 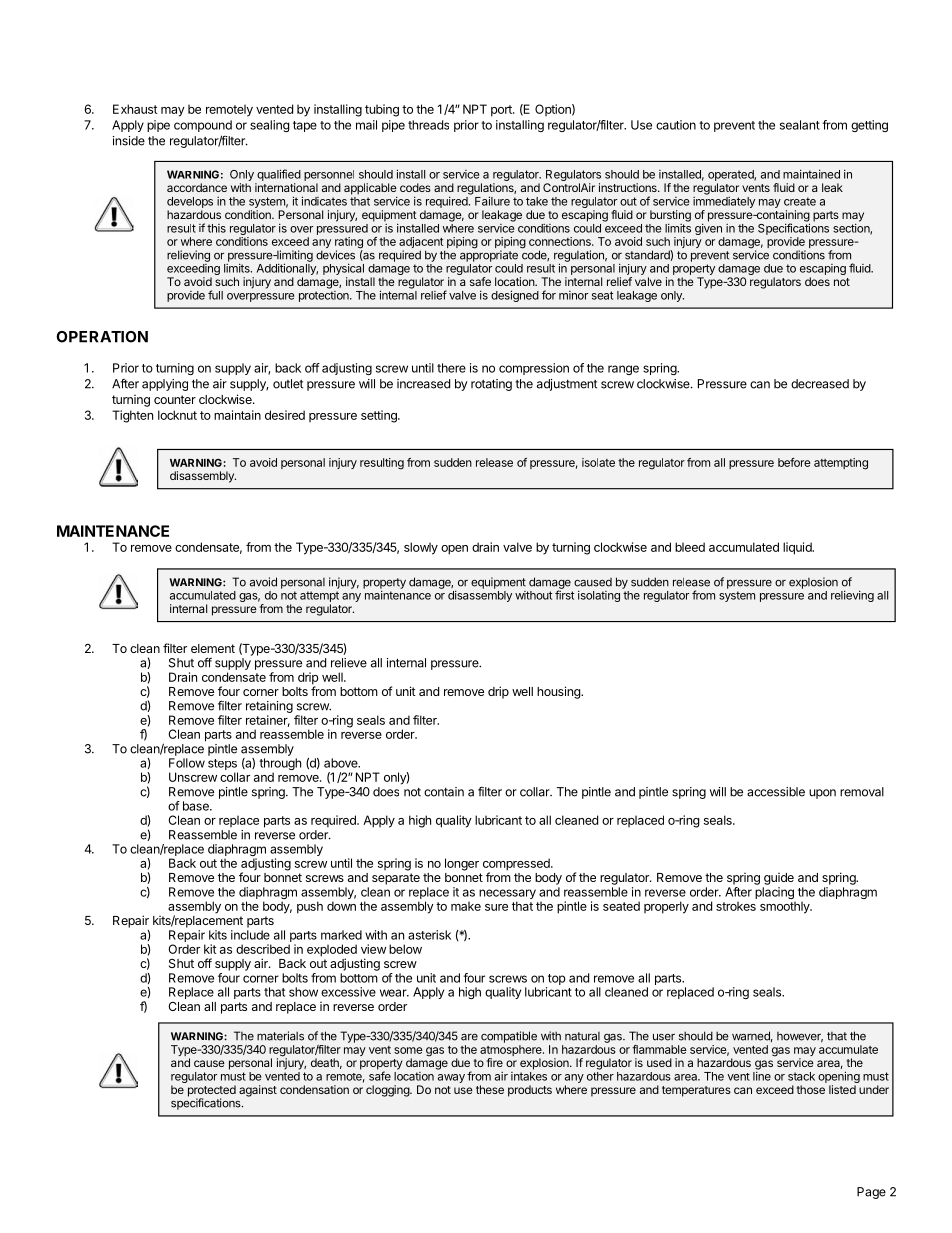 I want to click on isolate, so click(x=598, y=462).
